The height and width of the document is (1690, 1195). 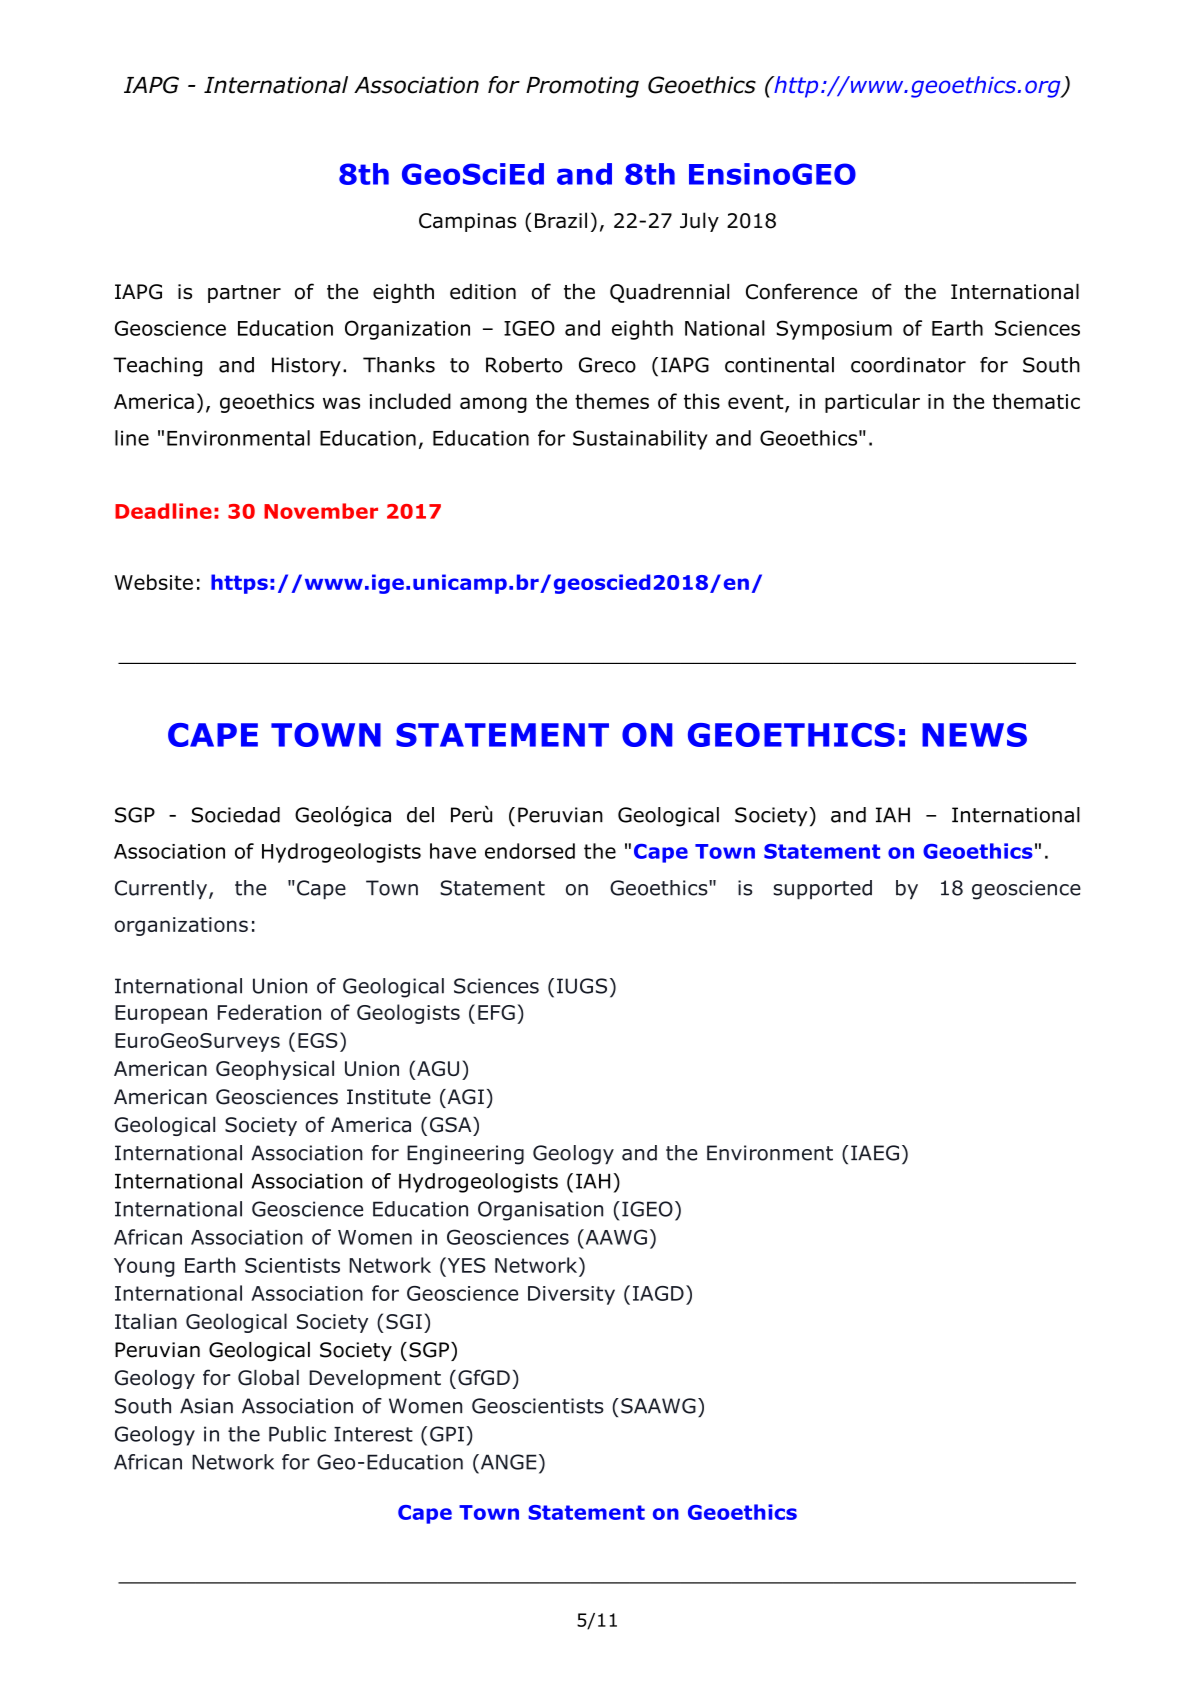 What do you see at coordinates (571, 1295) in the document?
I see `Diversity` at bounding box center [571, 1295].
